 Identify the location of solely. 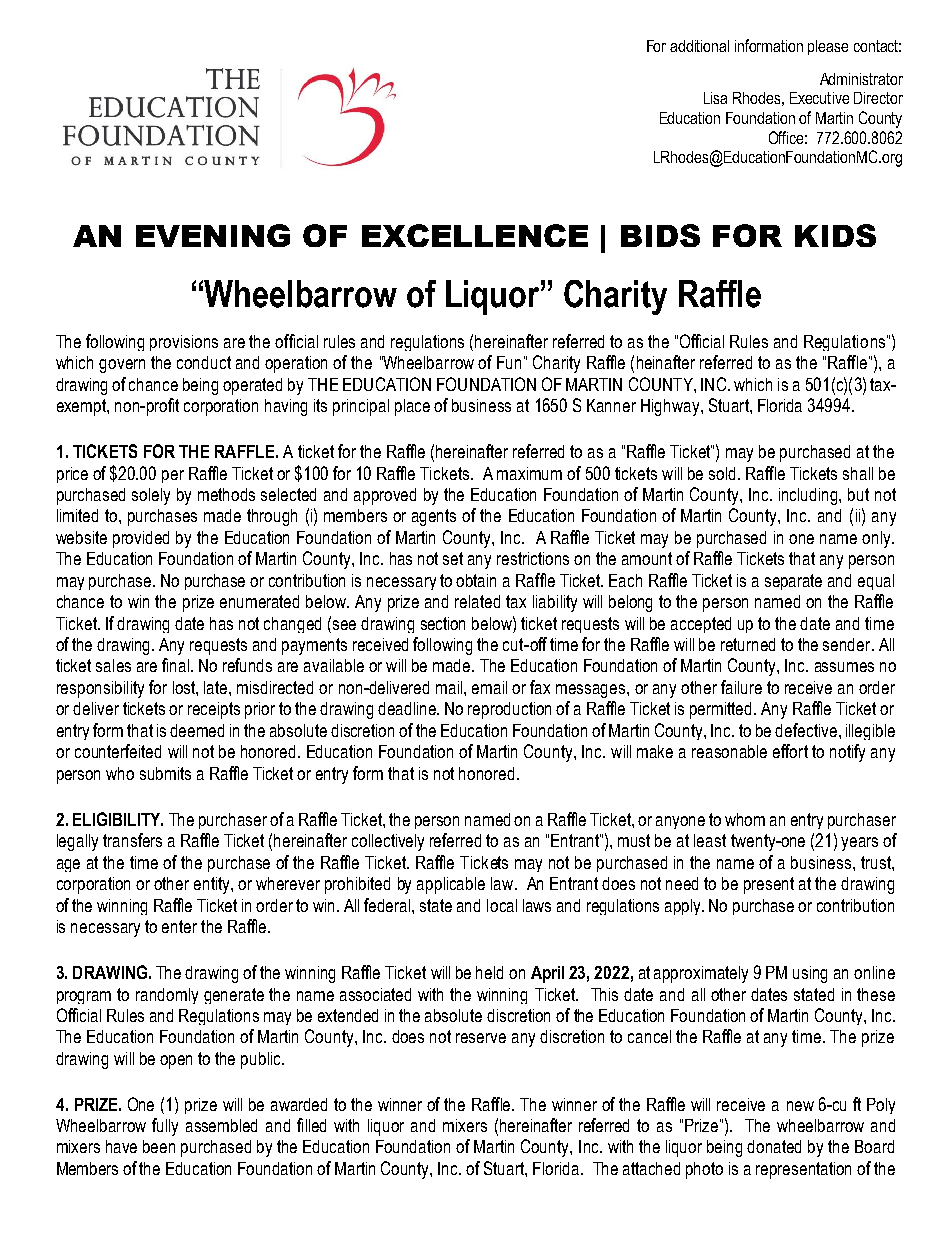
(151, 496).
